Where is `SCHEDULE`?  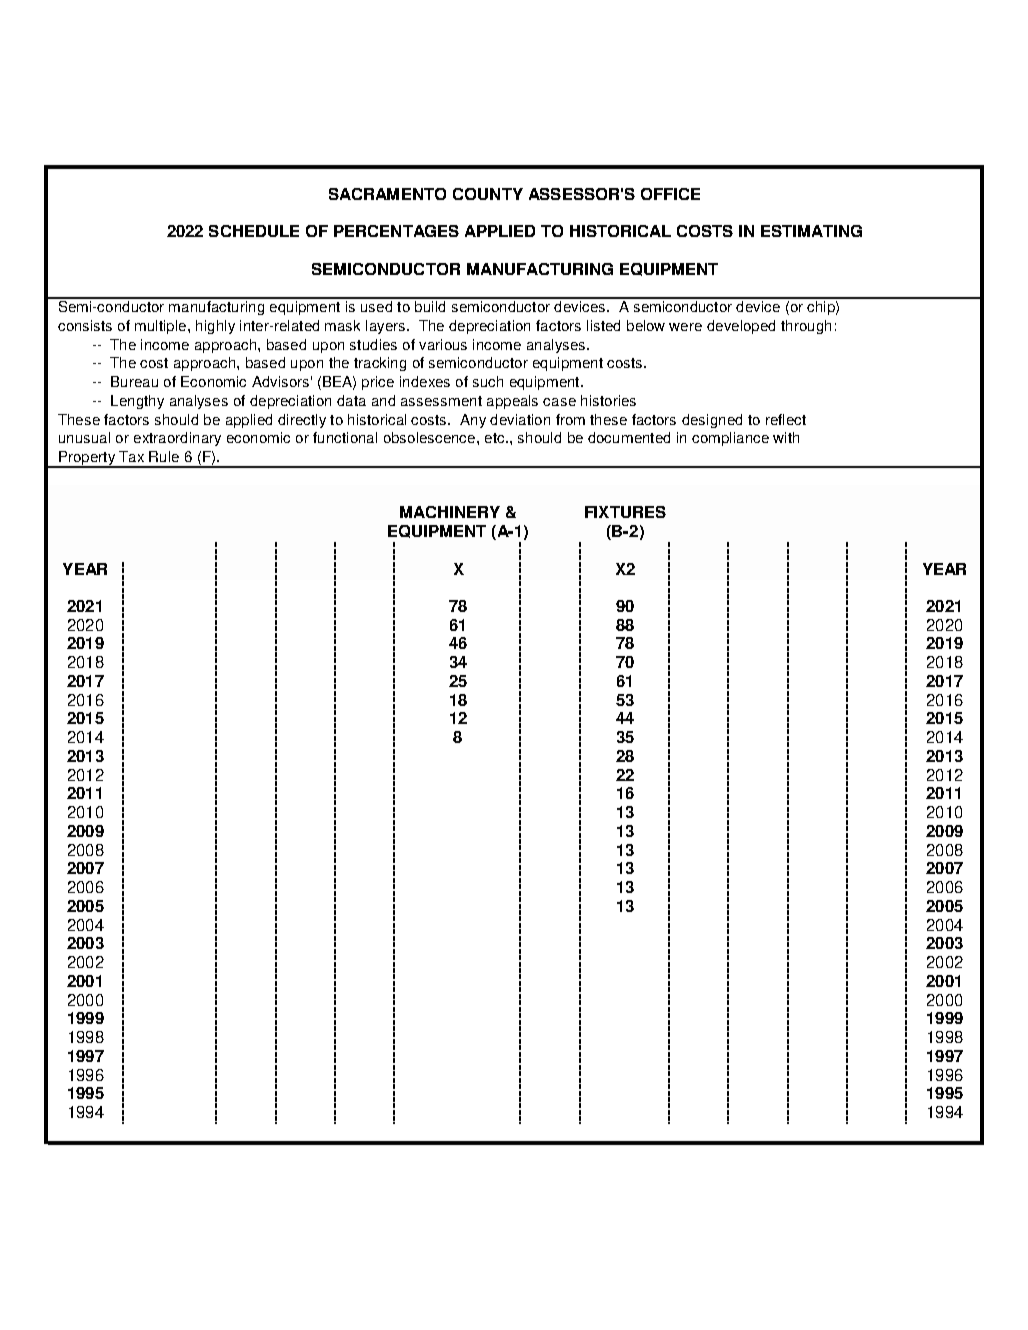
SCHEDULE is located at coordinates (254, 231).
